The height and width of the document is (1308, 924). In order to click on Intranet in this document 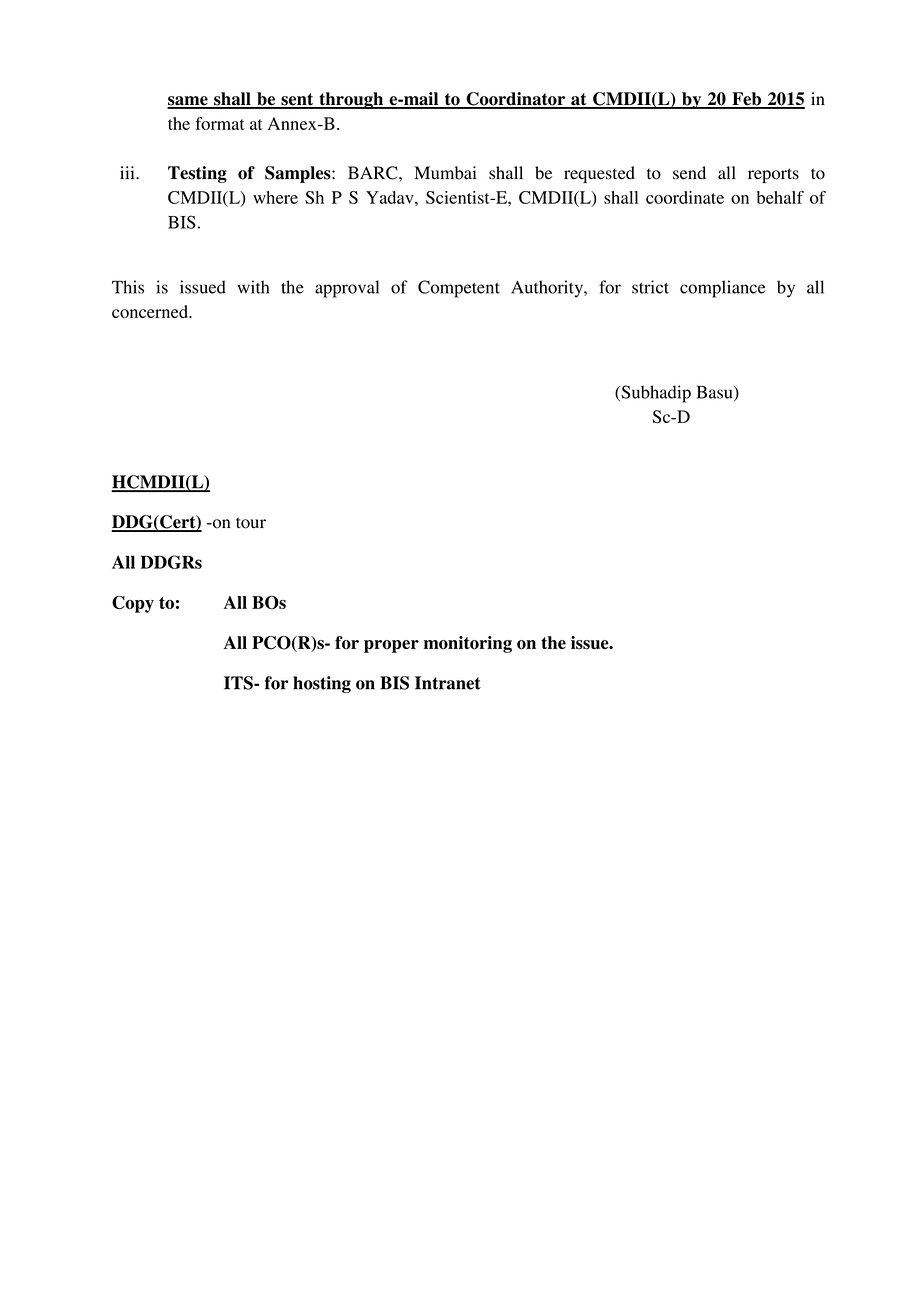, I will do `click(448, 683)`.
